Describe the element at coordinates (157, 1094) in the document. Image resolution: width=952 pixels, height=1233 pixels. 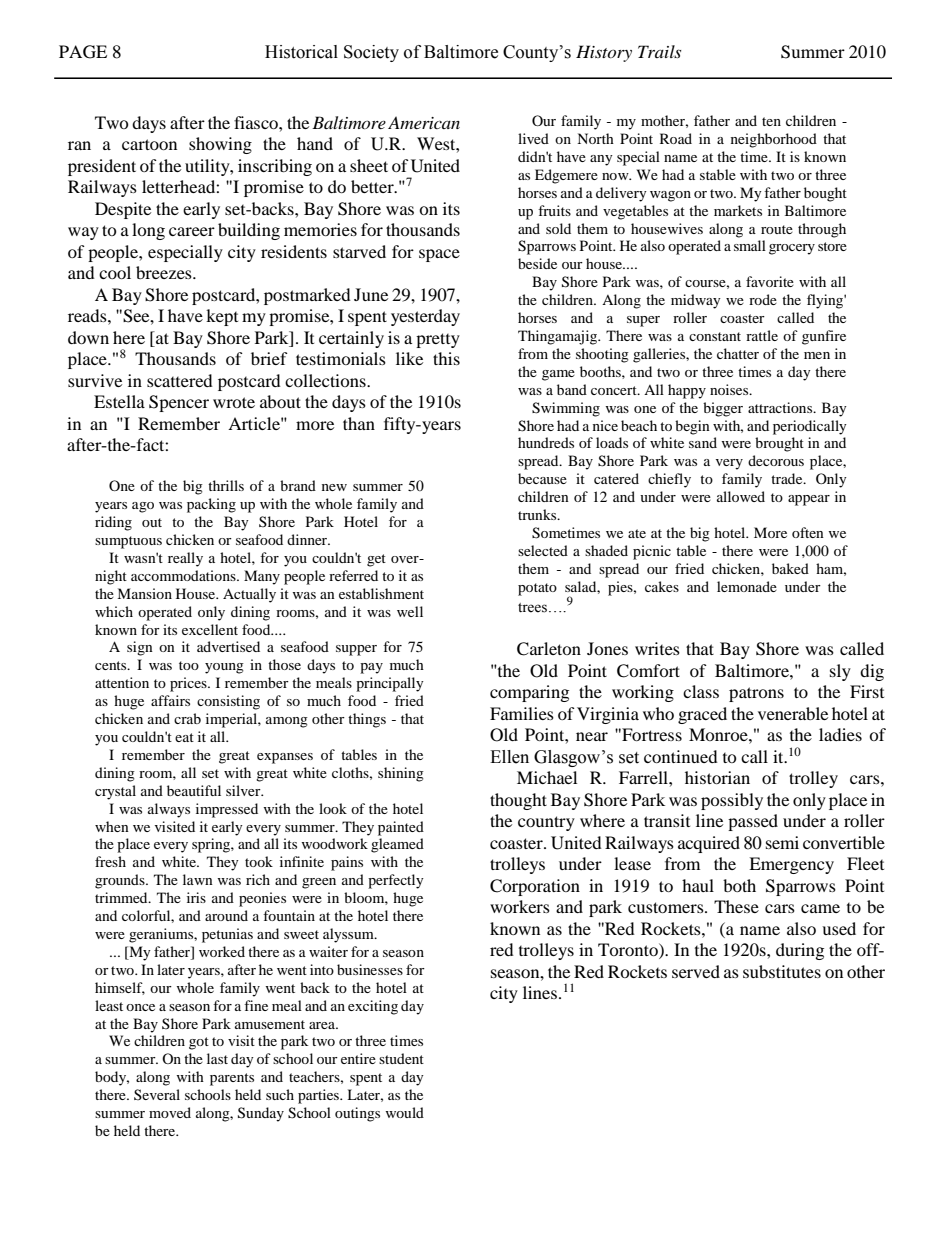
I see `Several` at that location.
